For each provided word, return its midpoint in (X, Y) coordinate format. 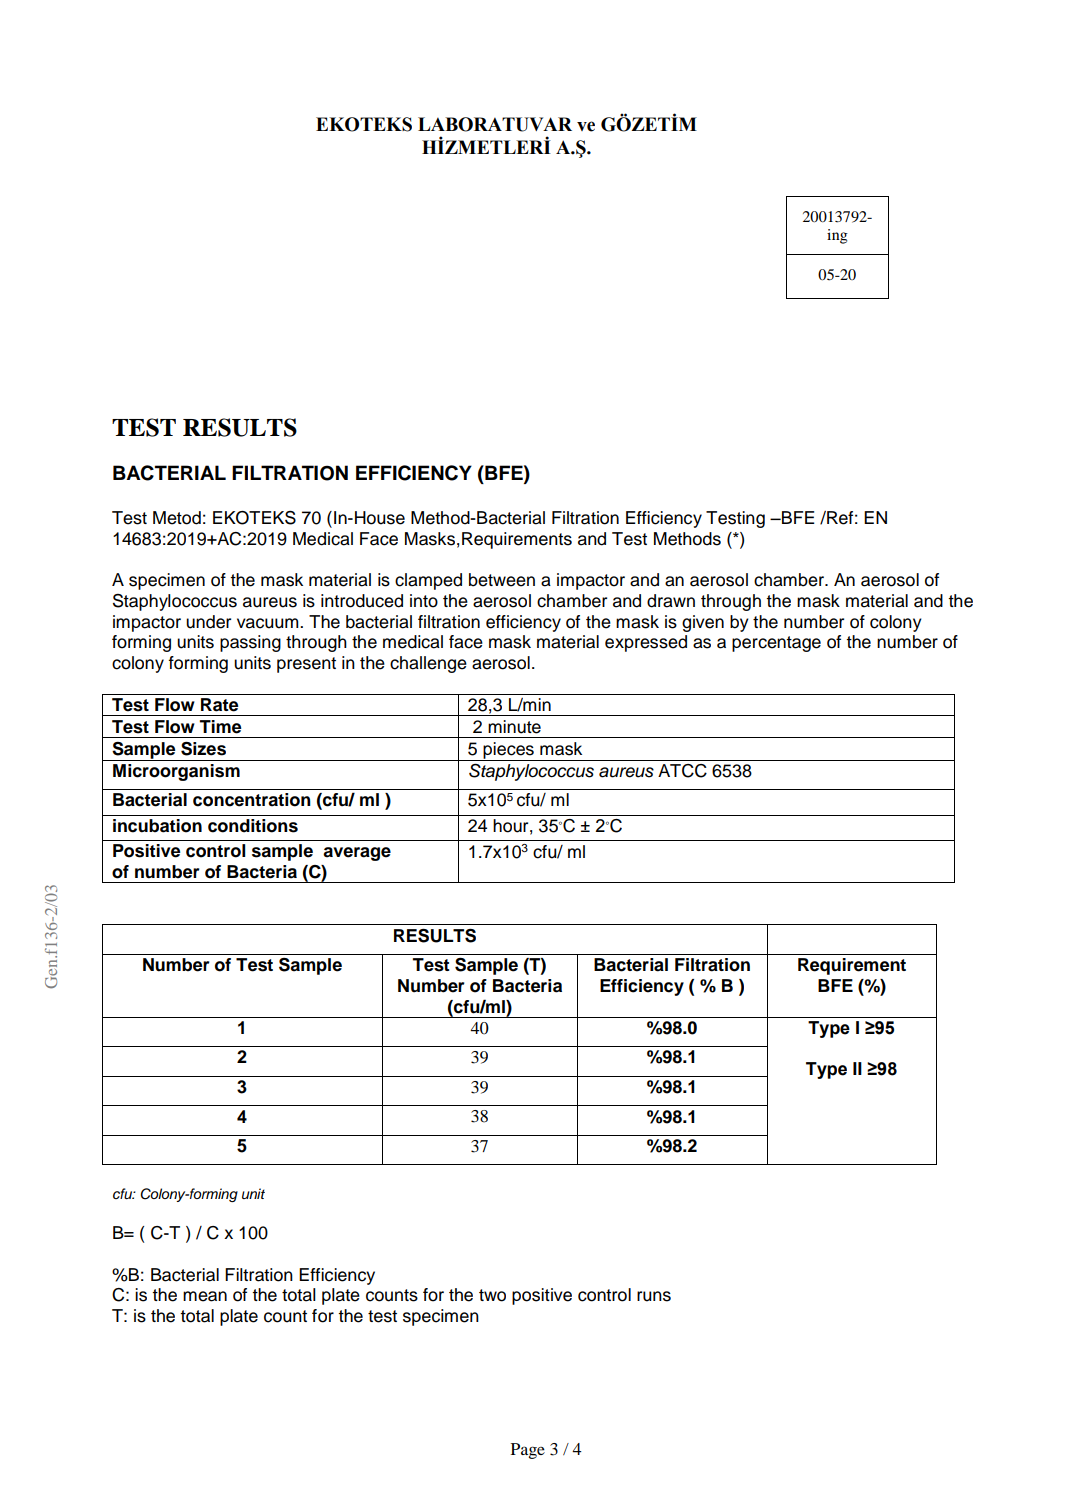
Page (528, 1451)
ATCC (682, 771)
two (492, 1295)
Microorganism (176, 772)
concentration (252, 800)
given (703, 623)
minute (514, 727)
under (208, 622)
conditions (253, 826)
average (357, 854)
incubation (157, 826)
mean (205, 1296)
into (424, 601)
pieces (508, 751)
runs (654, 1296)
